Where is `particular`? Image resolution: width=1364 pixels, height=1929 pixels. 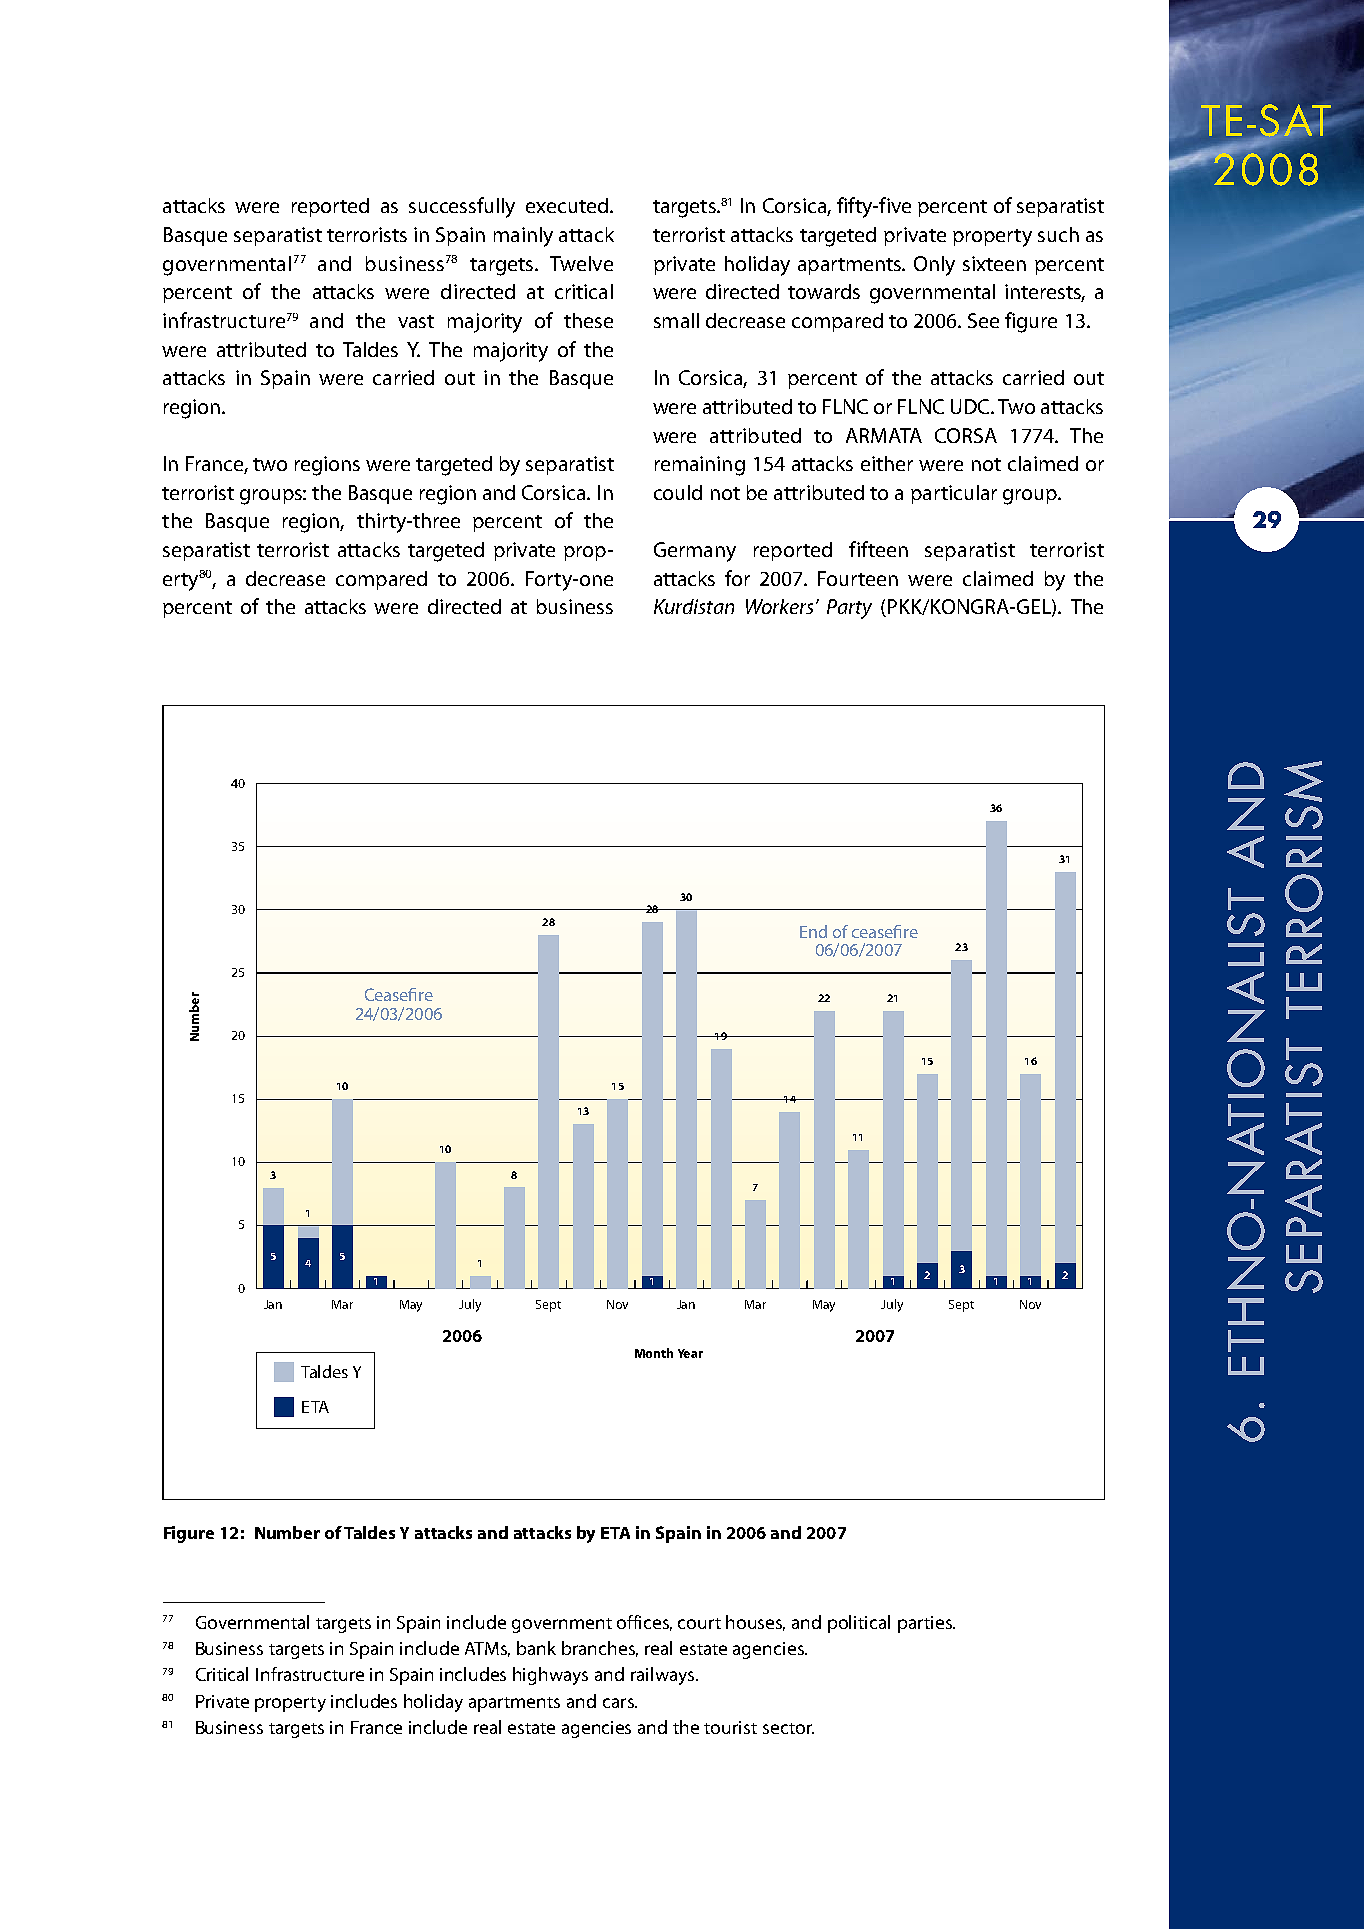
particular is located at coordinates (954, 494).
